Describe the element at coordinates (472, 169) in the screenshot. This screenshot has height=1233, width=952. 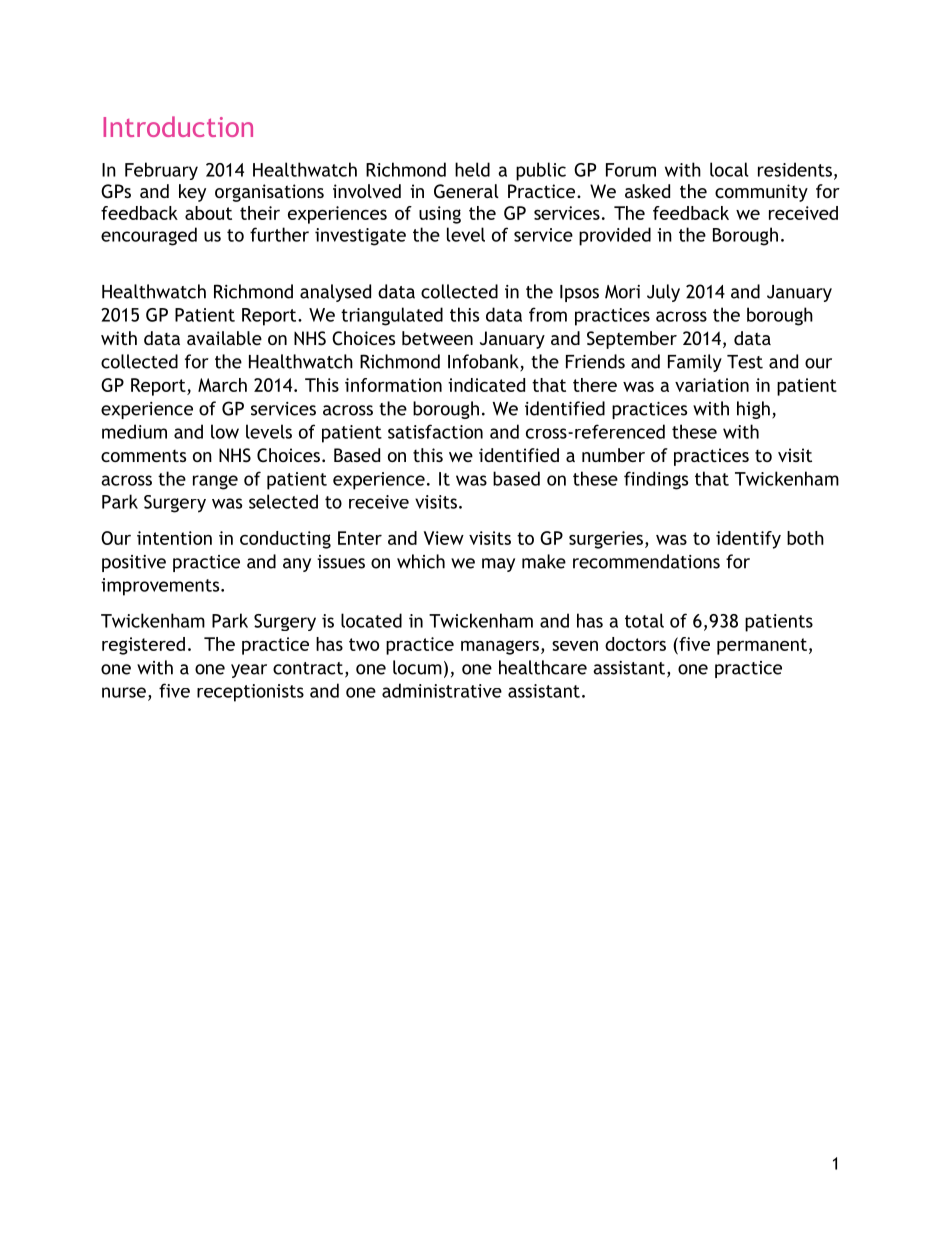
I see `held` at that location.
